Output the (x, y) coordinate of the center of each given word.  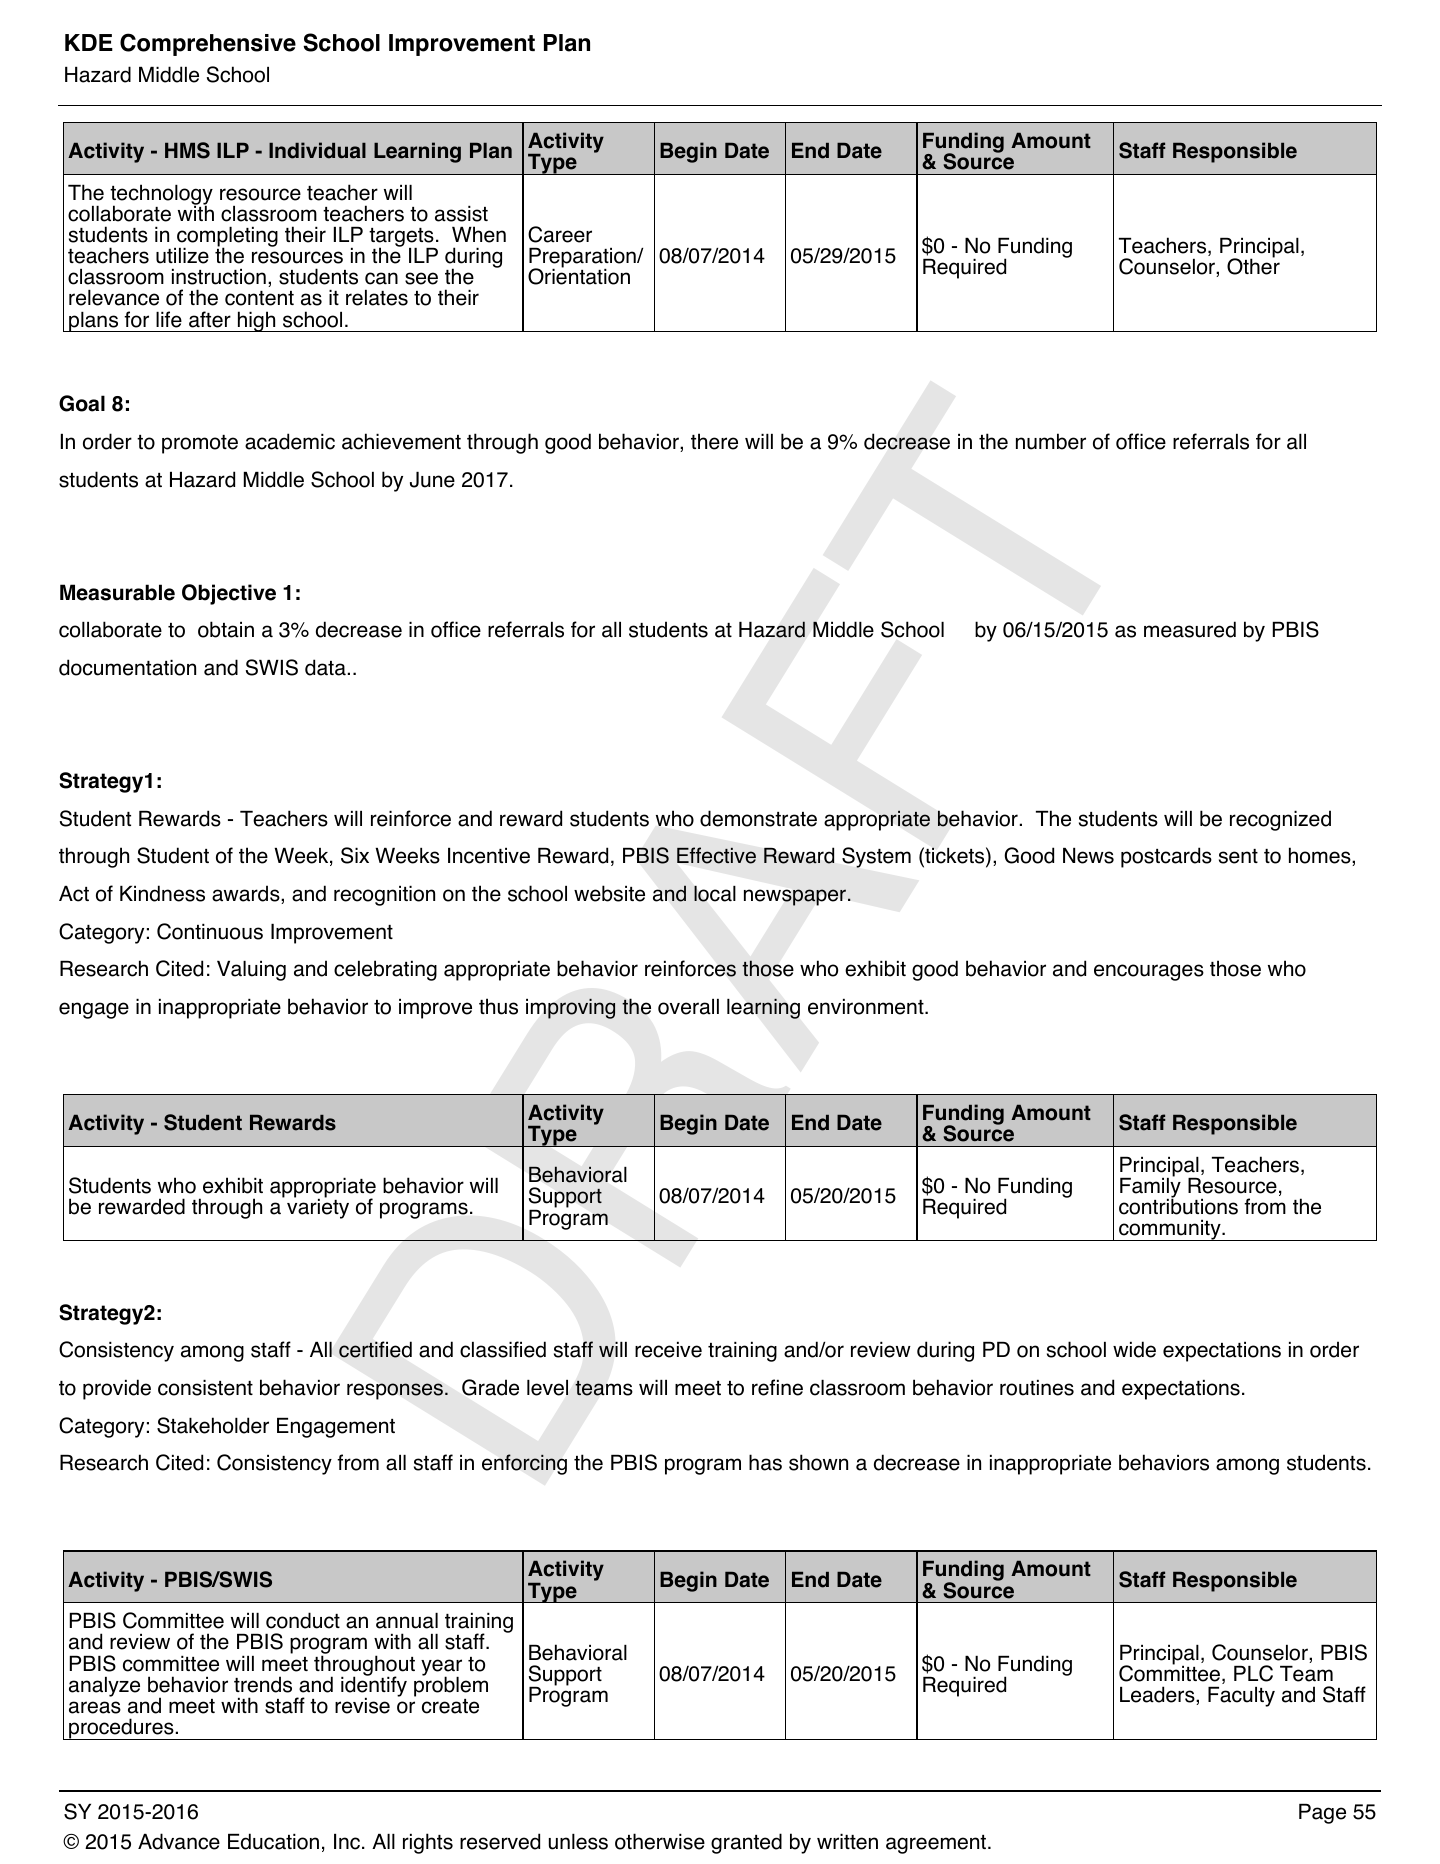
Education (273, 1841)
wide (1134, 1349)
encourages (1149, 972)
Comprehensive (208, 44)
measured (1190, 629)
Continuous (210, 931)
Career (560, 234)
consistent (205, 1388)
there (714, 441)
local (715, 894)
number (1051, 441)
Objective (229, 594)
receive (668, 1350)
